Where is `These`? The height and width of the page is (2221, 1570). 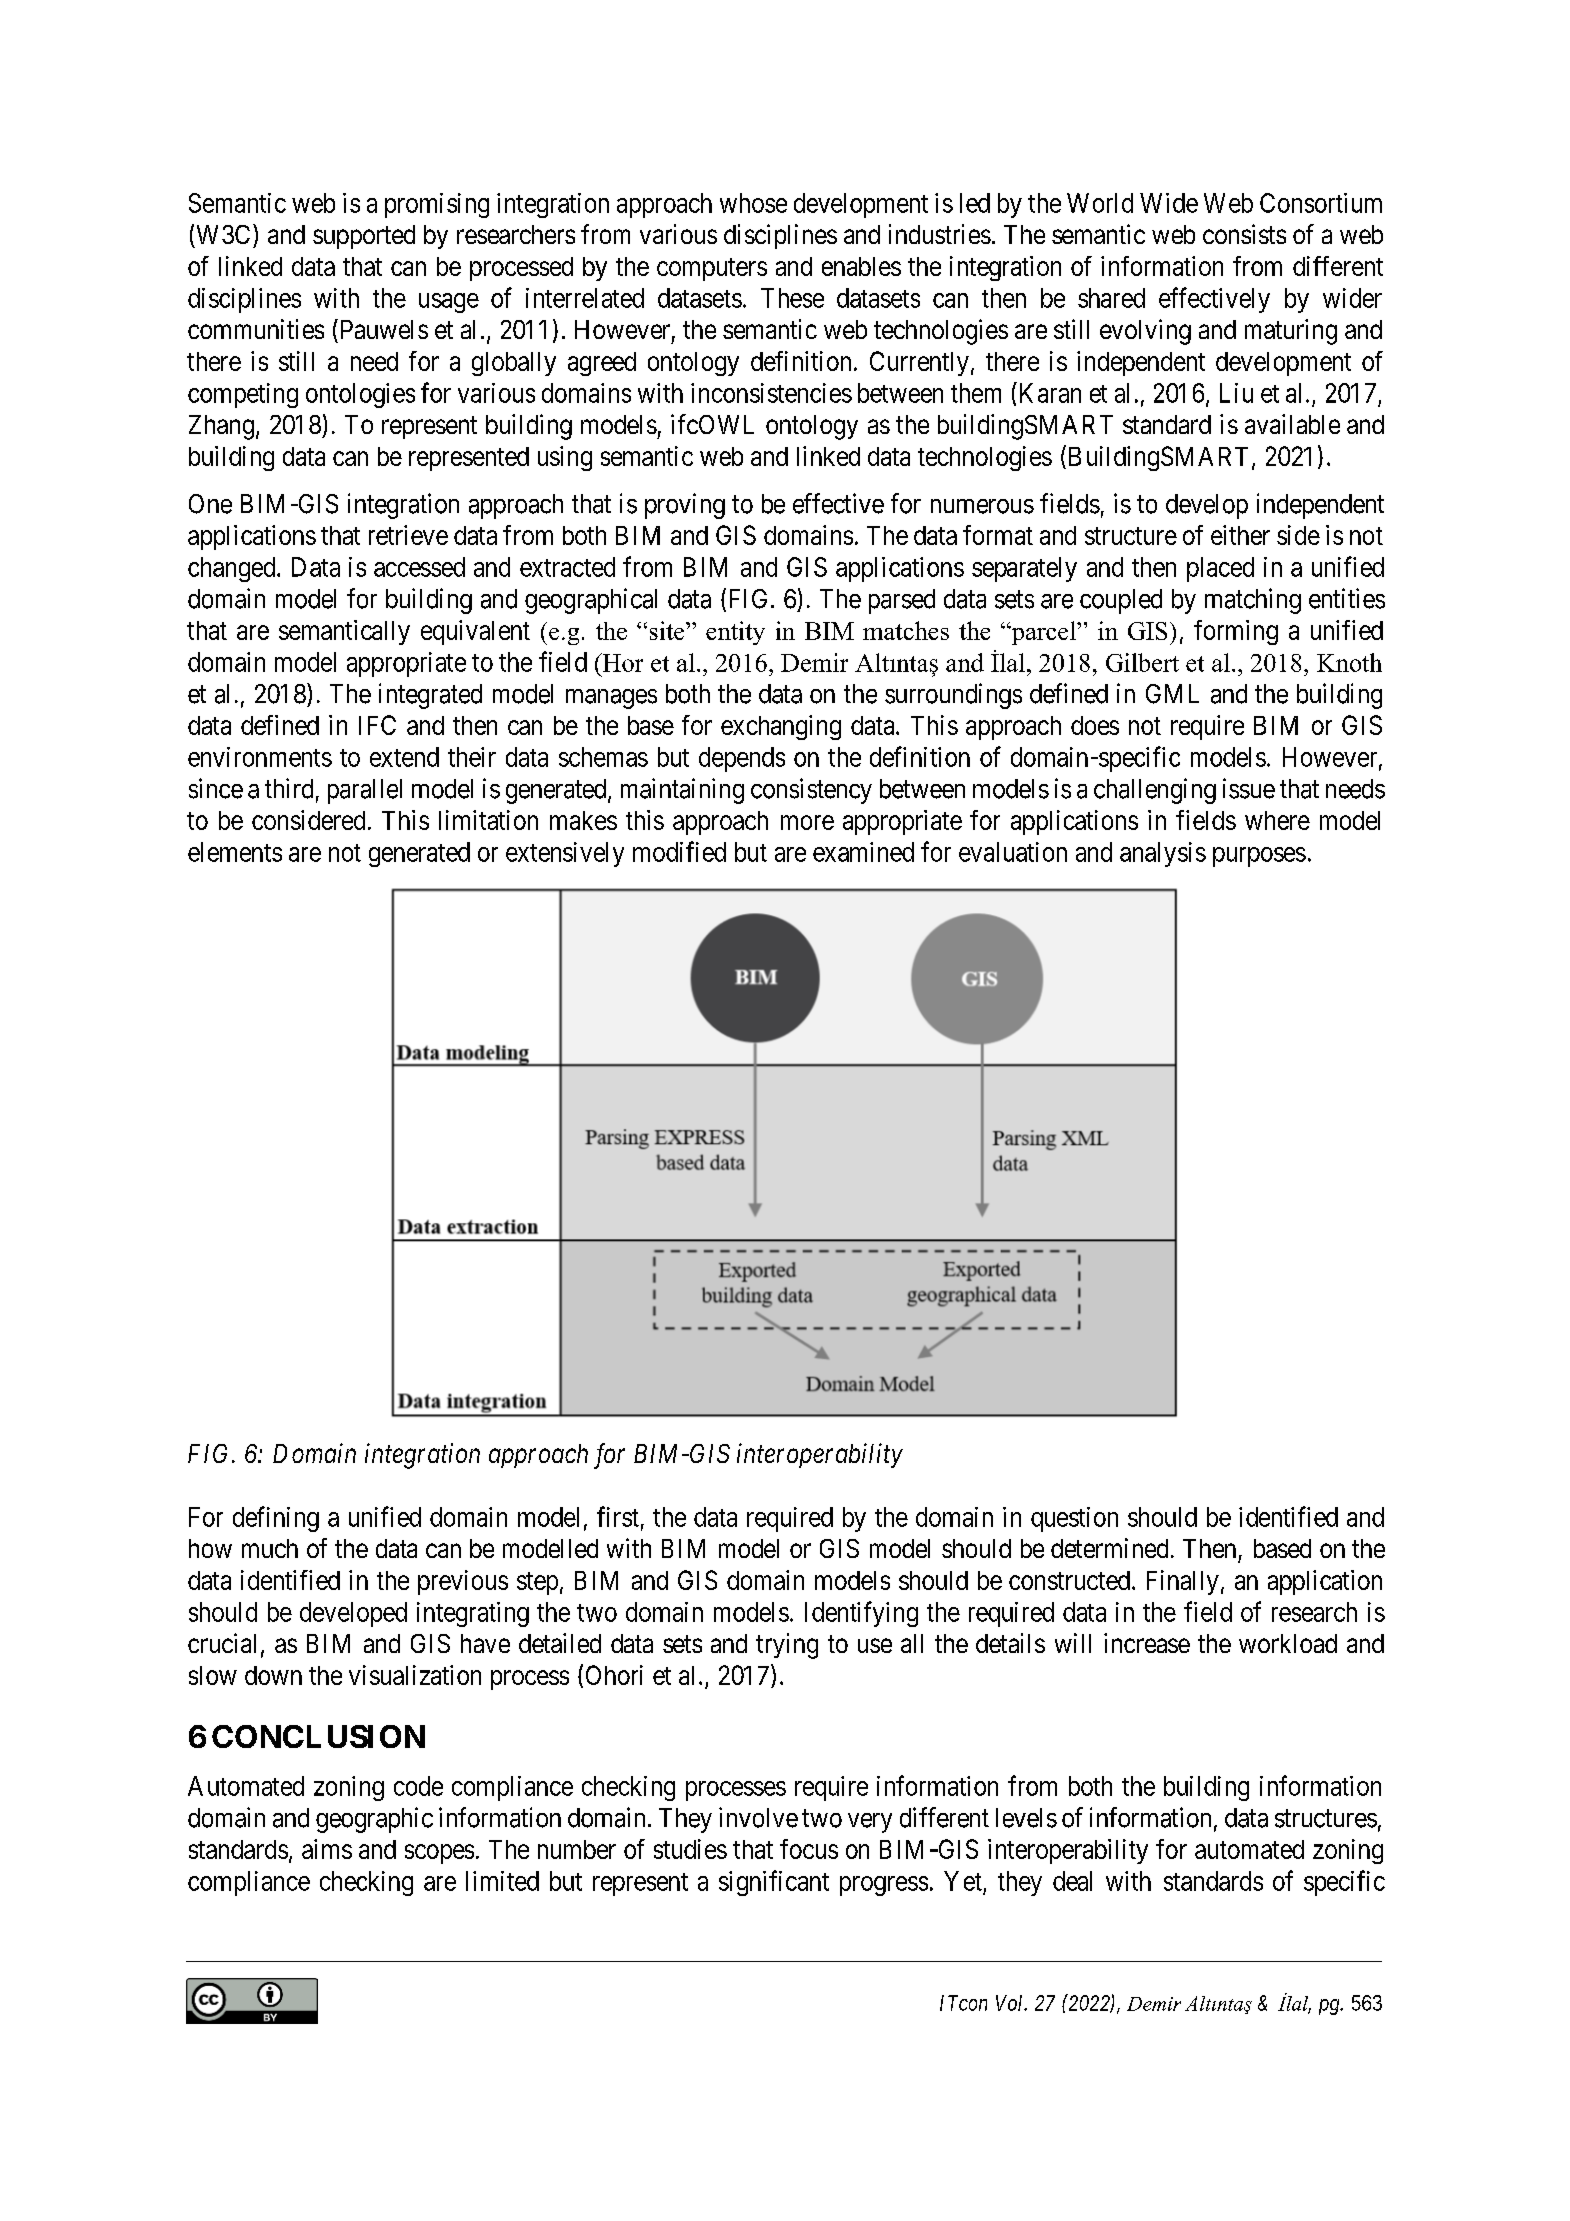 These is located at coordinates (792, 298).
